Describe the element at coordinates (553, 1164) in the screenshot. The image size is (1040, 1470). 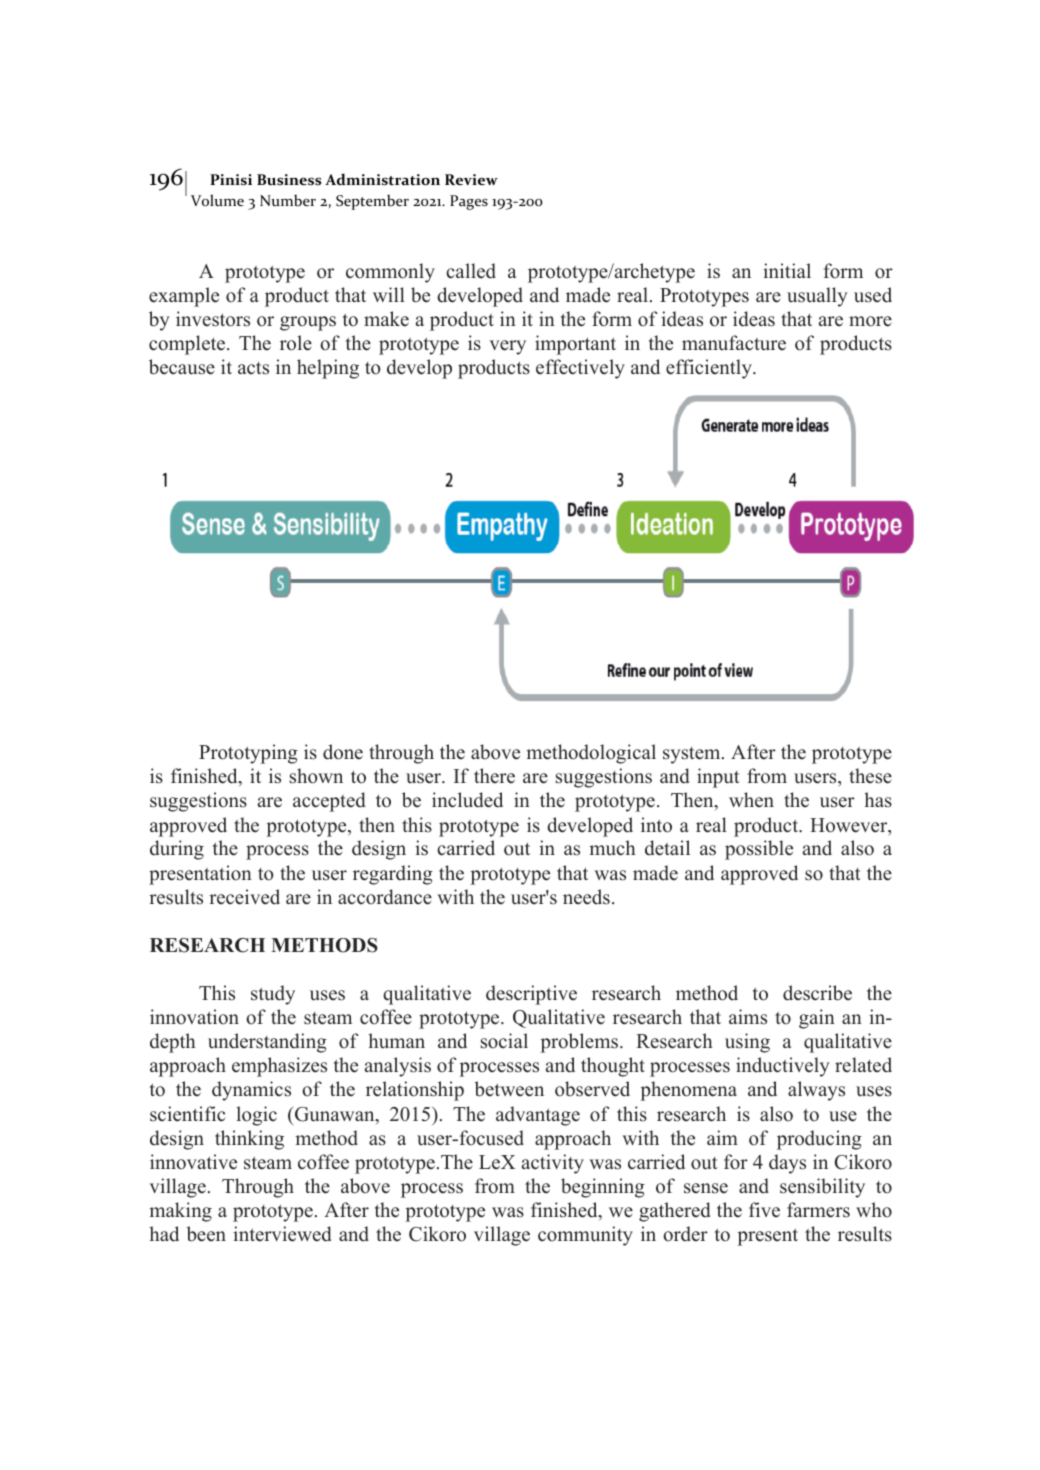
I see `activity` at that location.
